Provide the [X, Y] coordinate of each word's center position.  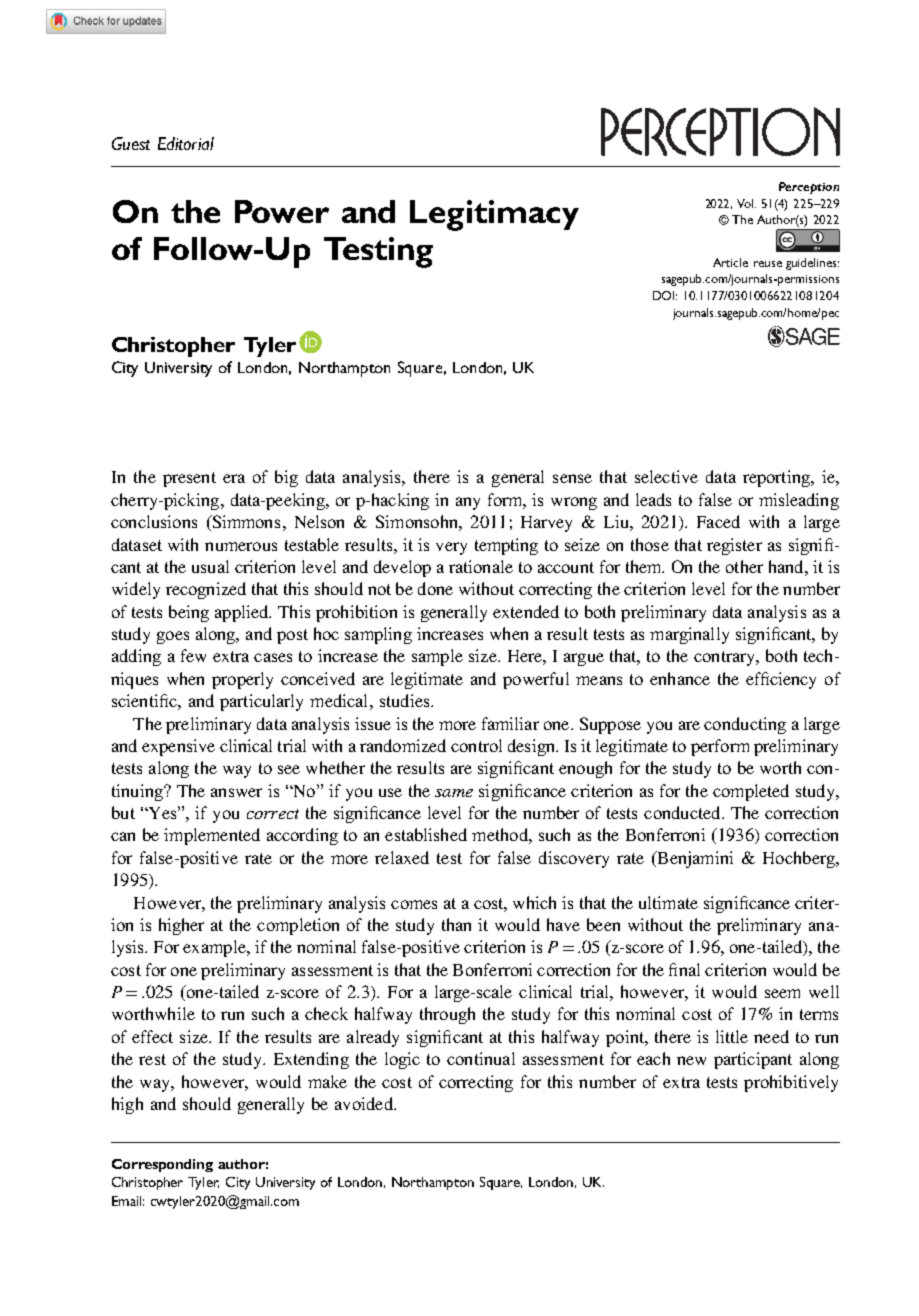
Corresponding [162, 1165]
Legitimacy [494, 215]
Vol [746, 203]
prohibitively [791, 1083]
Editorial [186, 143]
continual [481, 1058]
